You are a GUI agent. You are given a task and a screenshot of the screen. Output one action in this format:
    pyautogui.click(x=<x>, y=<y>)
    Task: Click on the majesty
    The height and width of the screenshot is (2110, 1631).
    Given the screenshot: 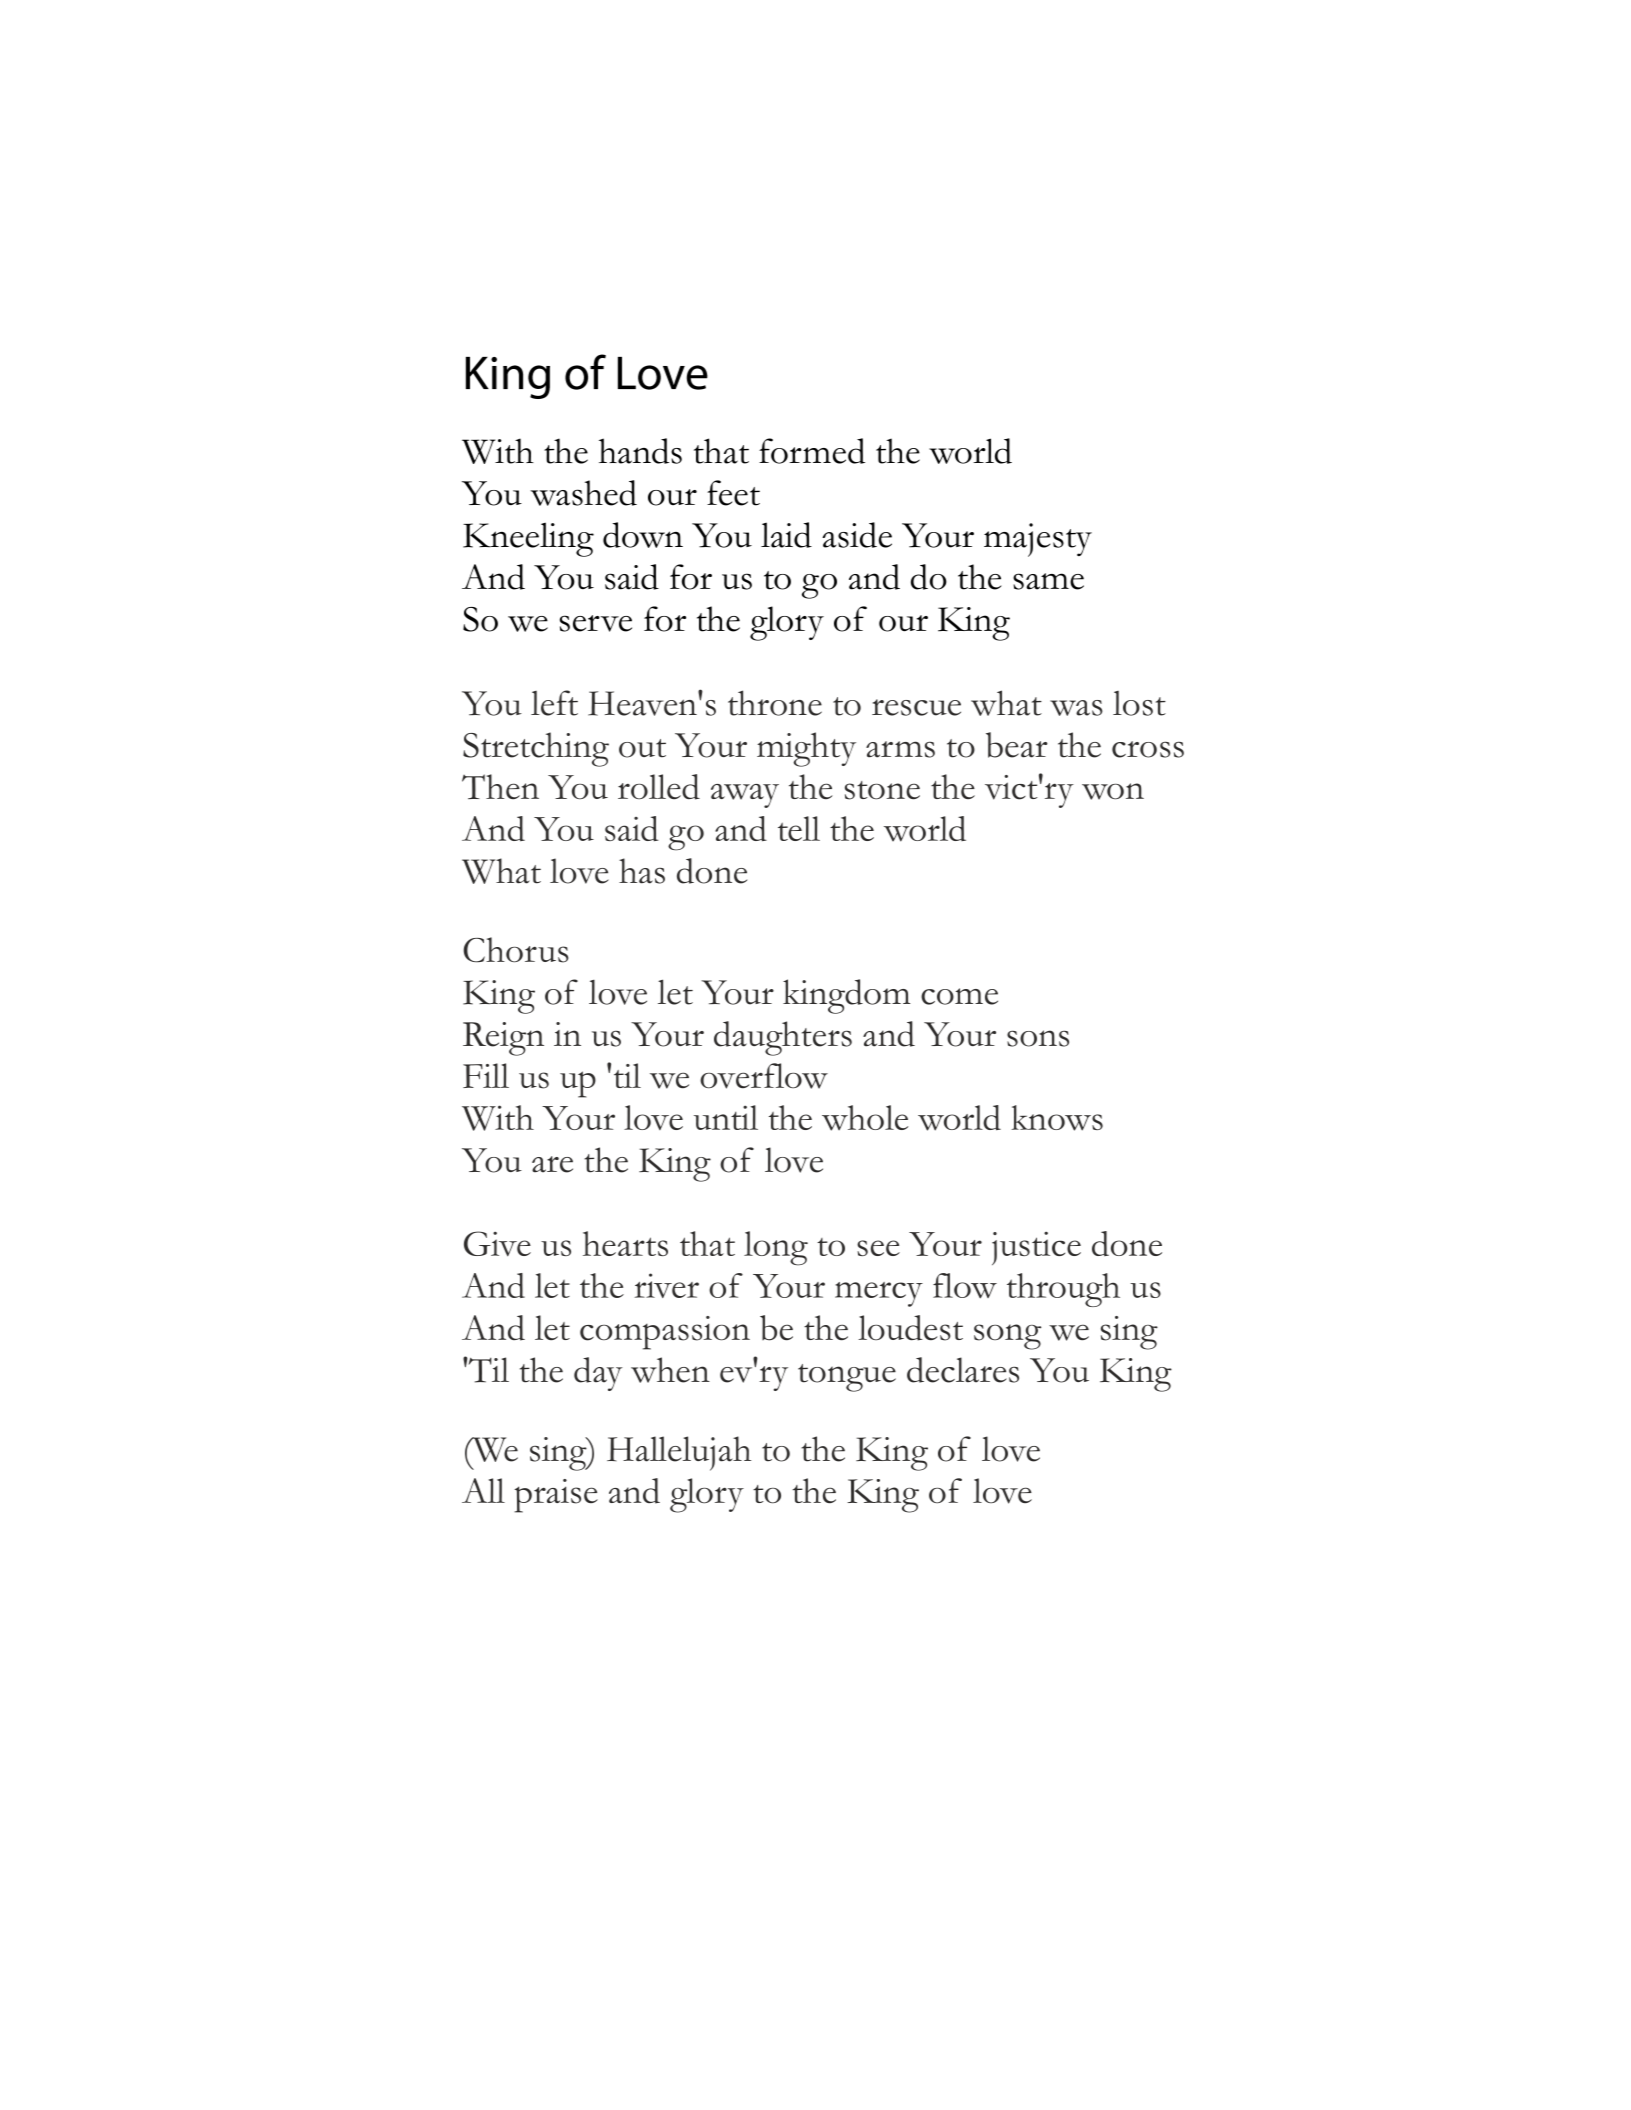 What is the action you would take?
    pyautogui.click(x=1038, y=540)
